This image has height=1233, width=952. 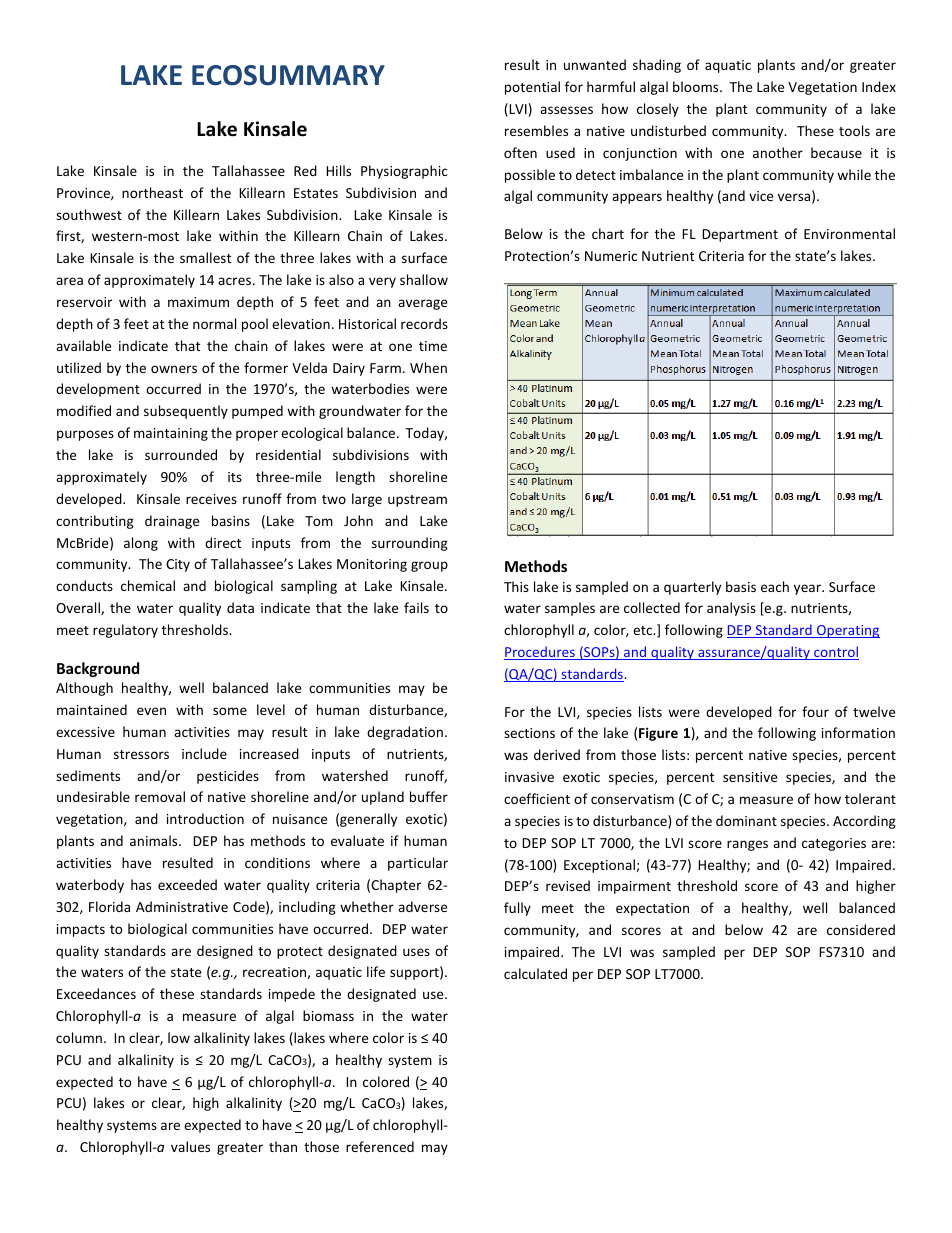 I want to click on each, so click(x=775, y=586).
